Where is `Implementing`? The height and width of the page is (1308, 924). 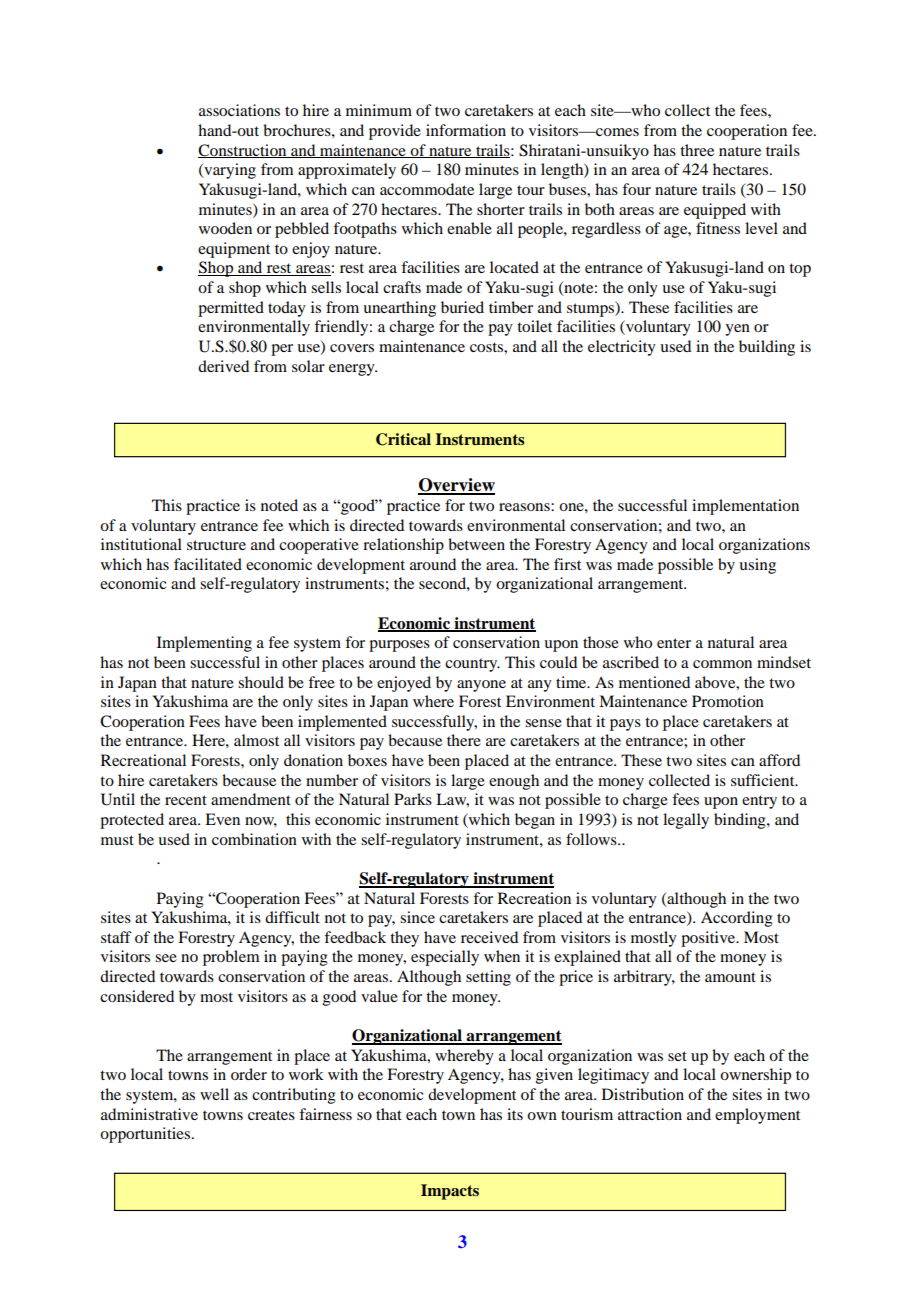 Implementing is located at coordinates (204, 644).
